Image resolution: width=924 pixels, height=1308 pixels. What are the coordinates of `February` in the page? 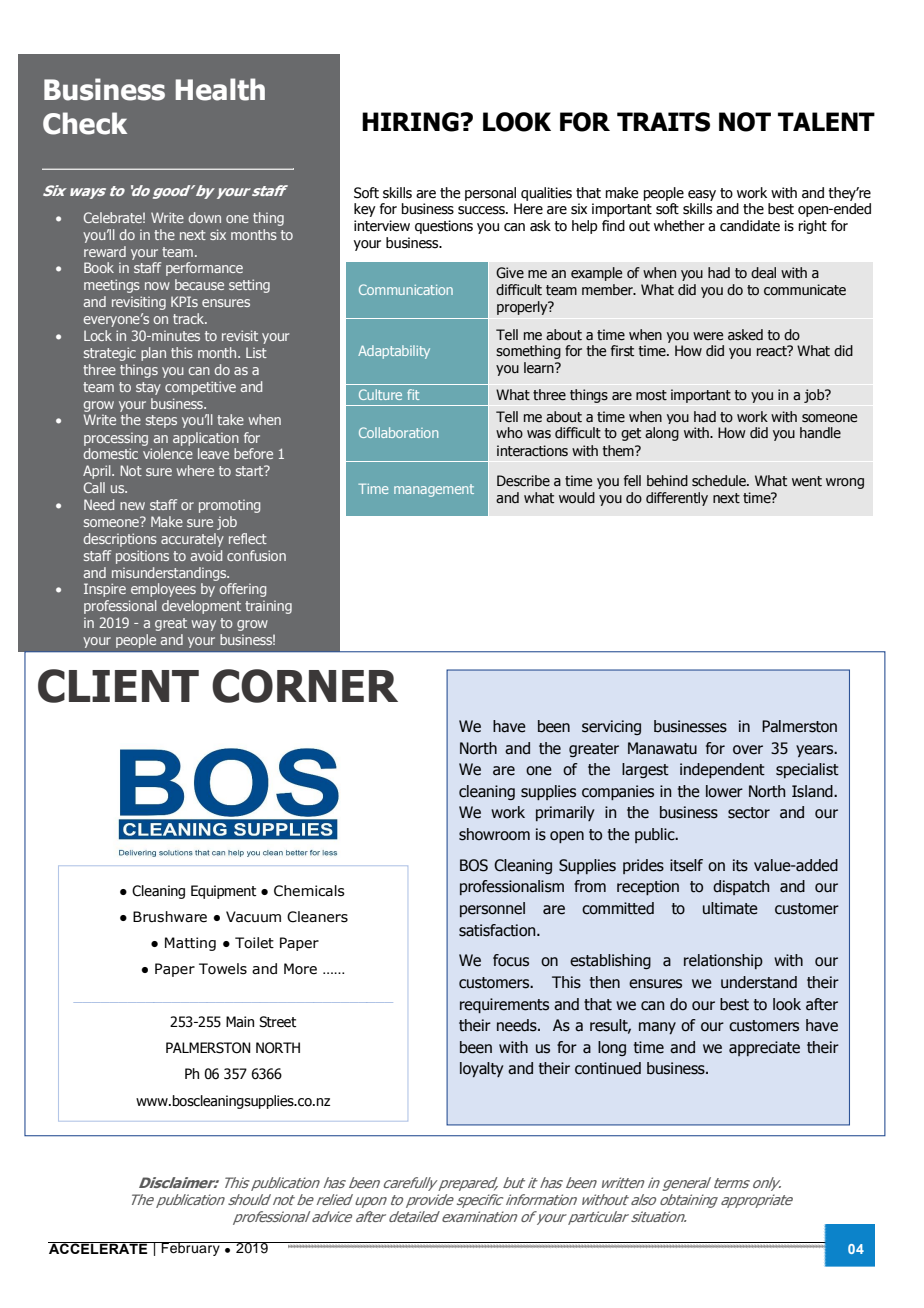 It's located at (191, 1249).
